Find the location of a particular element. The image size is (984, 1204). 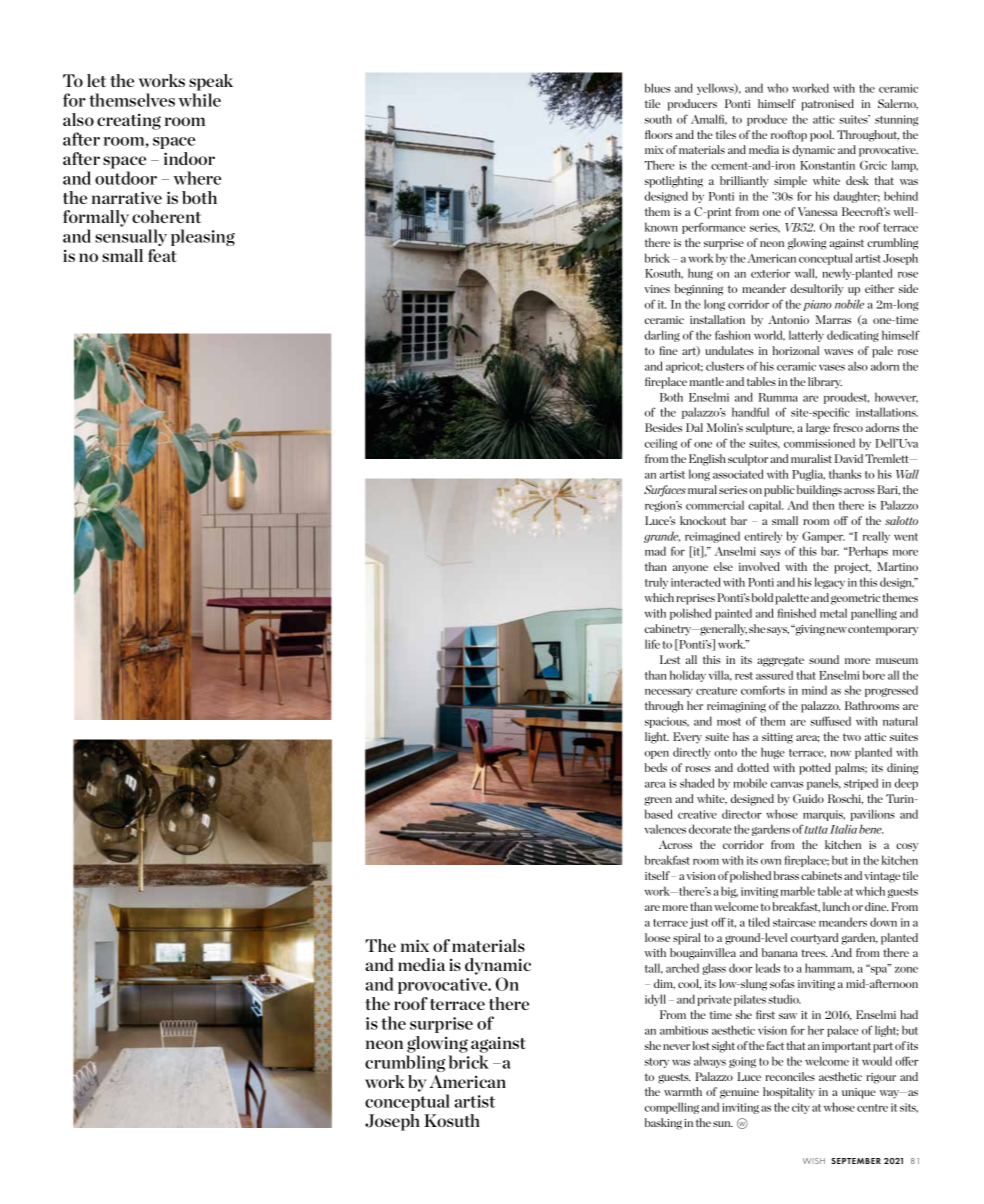

darling is located at coordinates (662, 336).
